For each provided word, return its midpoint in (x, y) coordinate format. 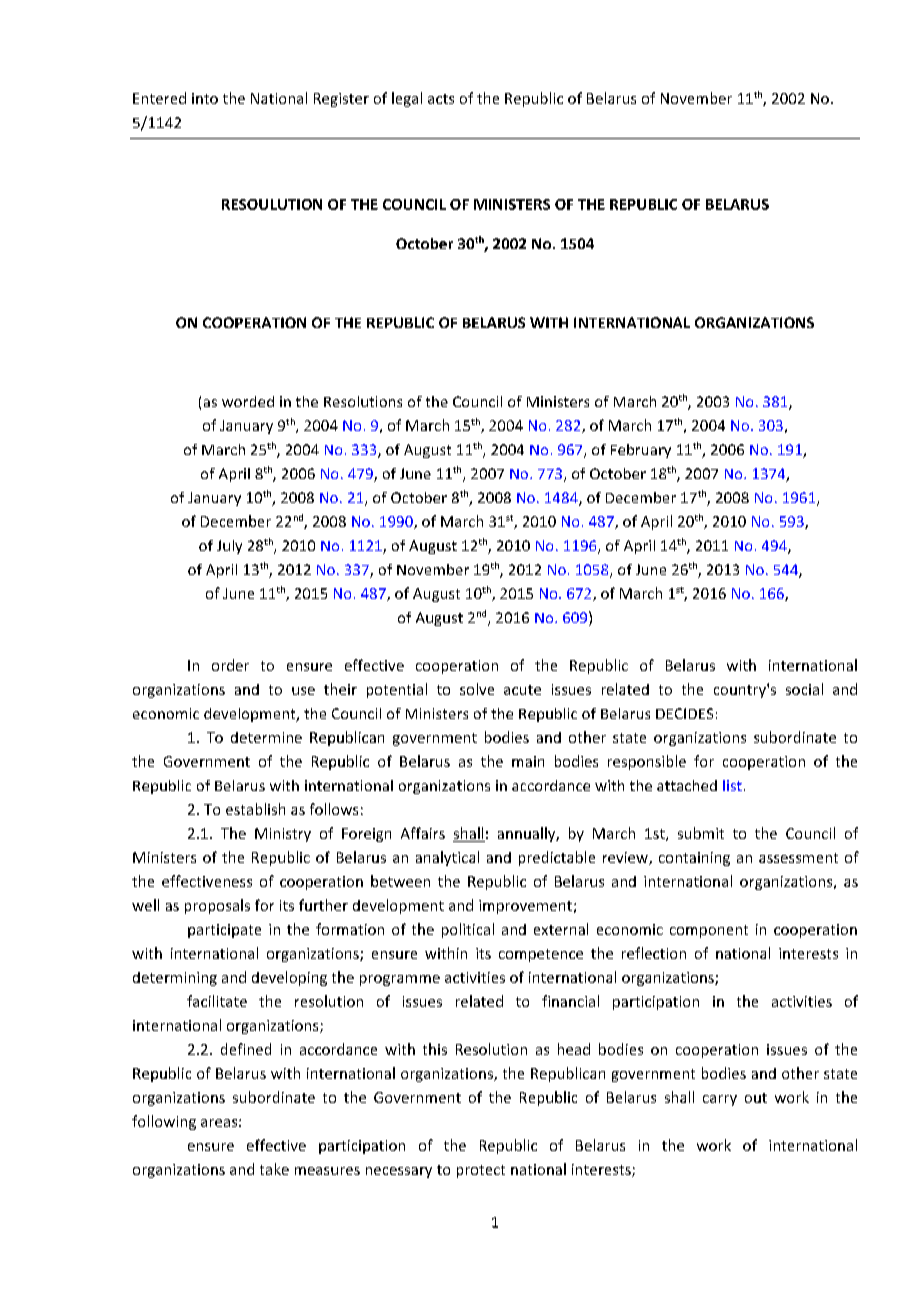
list (732, 785)
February (641, 451)
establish (255, 809)
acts (441, 99)
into (205, 98)
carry (720, 1100)
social (804, 689)
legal (407, 99)
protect (481, 1171)
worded (248, 401)
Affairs (423, 833)
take (274, 1169)
